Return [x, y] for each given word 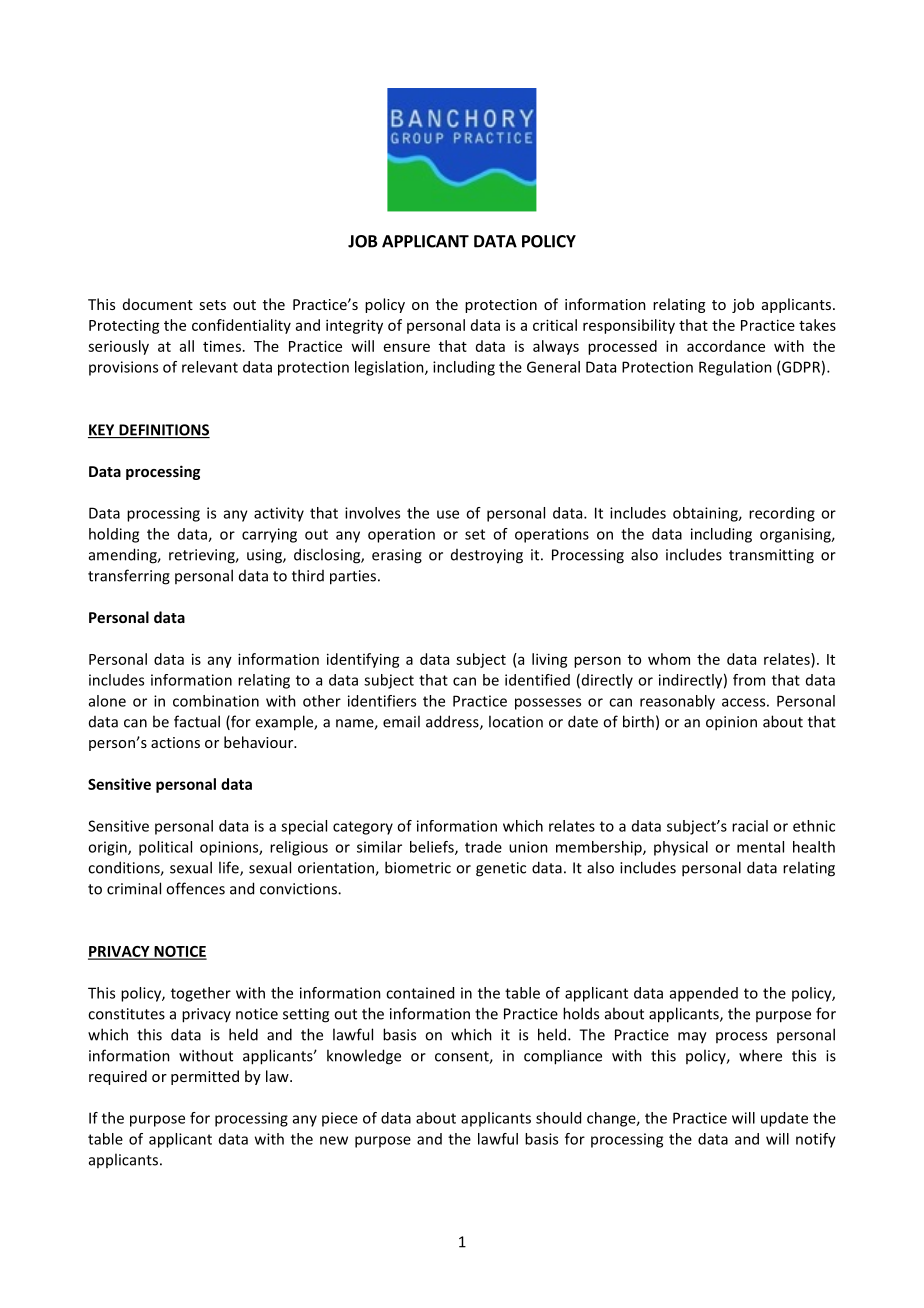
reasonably [677, 702]
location [516, 721]
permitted [205, 1077]
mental [760, 847]
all [187, 346]
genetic [501, 869]
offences [195, 888]
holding [114, 535]
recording [782, 514]
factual [197, 721]
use [448, 514]
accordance [726, 346]
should [558, 1118]
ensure [407, 347]
